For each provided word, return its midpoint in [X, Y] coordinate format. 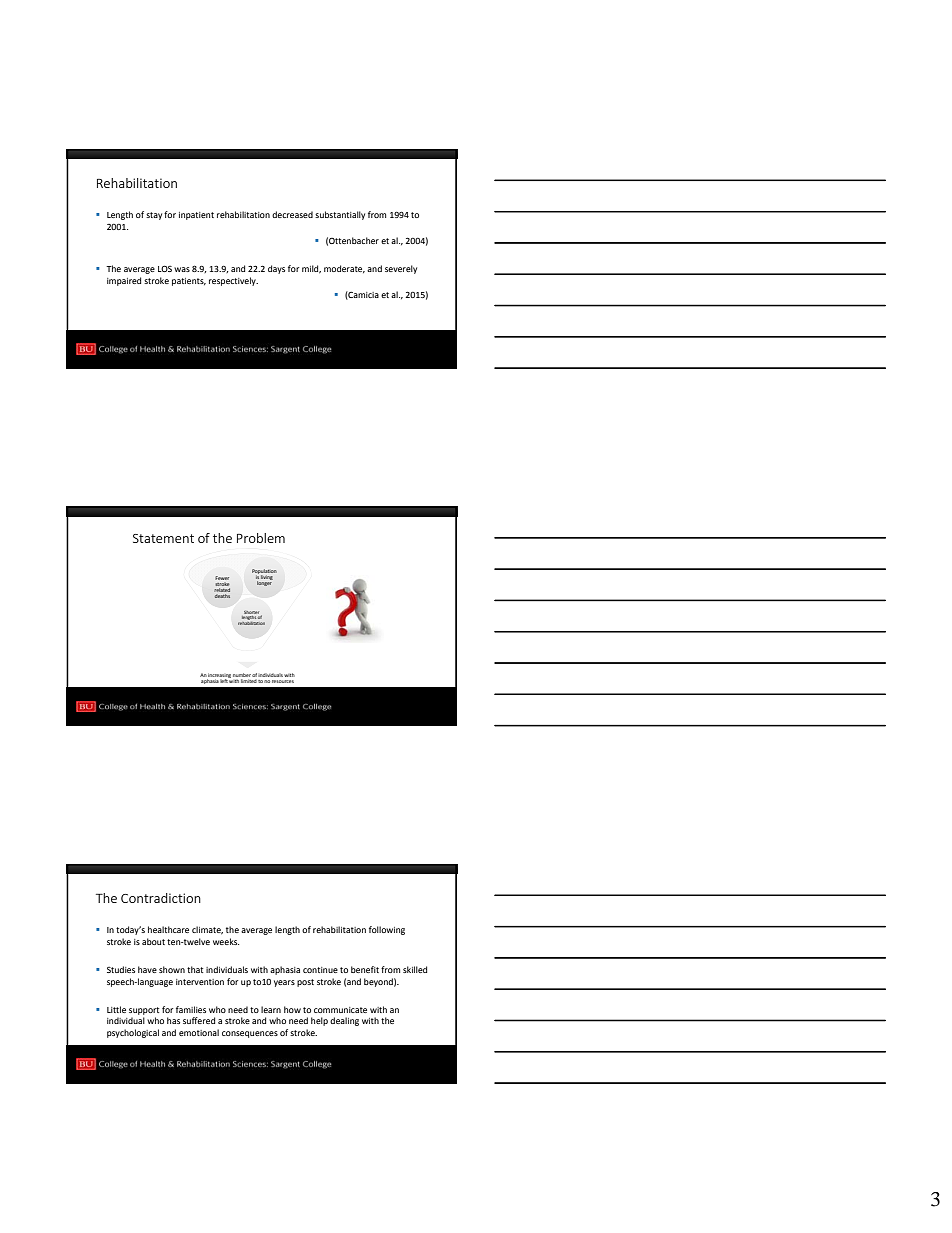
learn [271, 1009]
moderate [344, 269]
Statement [163, 538]
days [276, 269]
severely [401, 269]
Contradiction [161, 898]
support [144, 1011]
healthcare [168, 929]
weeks [226, 941]
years [284, 983]
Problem [261, 538]
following [387, 930]
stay [154, 216]
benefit [365, 969]
